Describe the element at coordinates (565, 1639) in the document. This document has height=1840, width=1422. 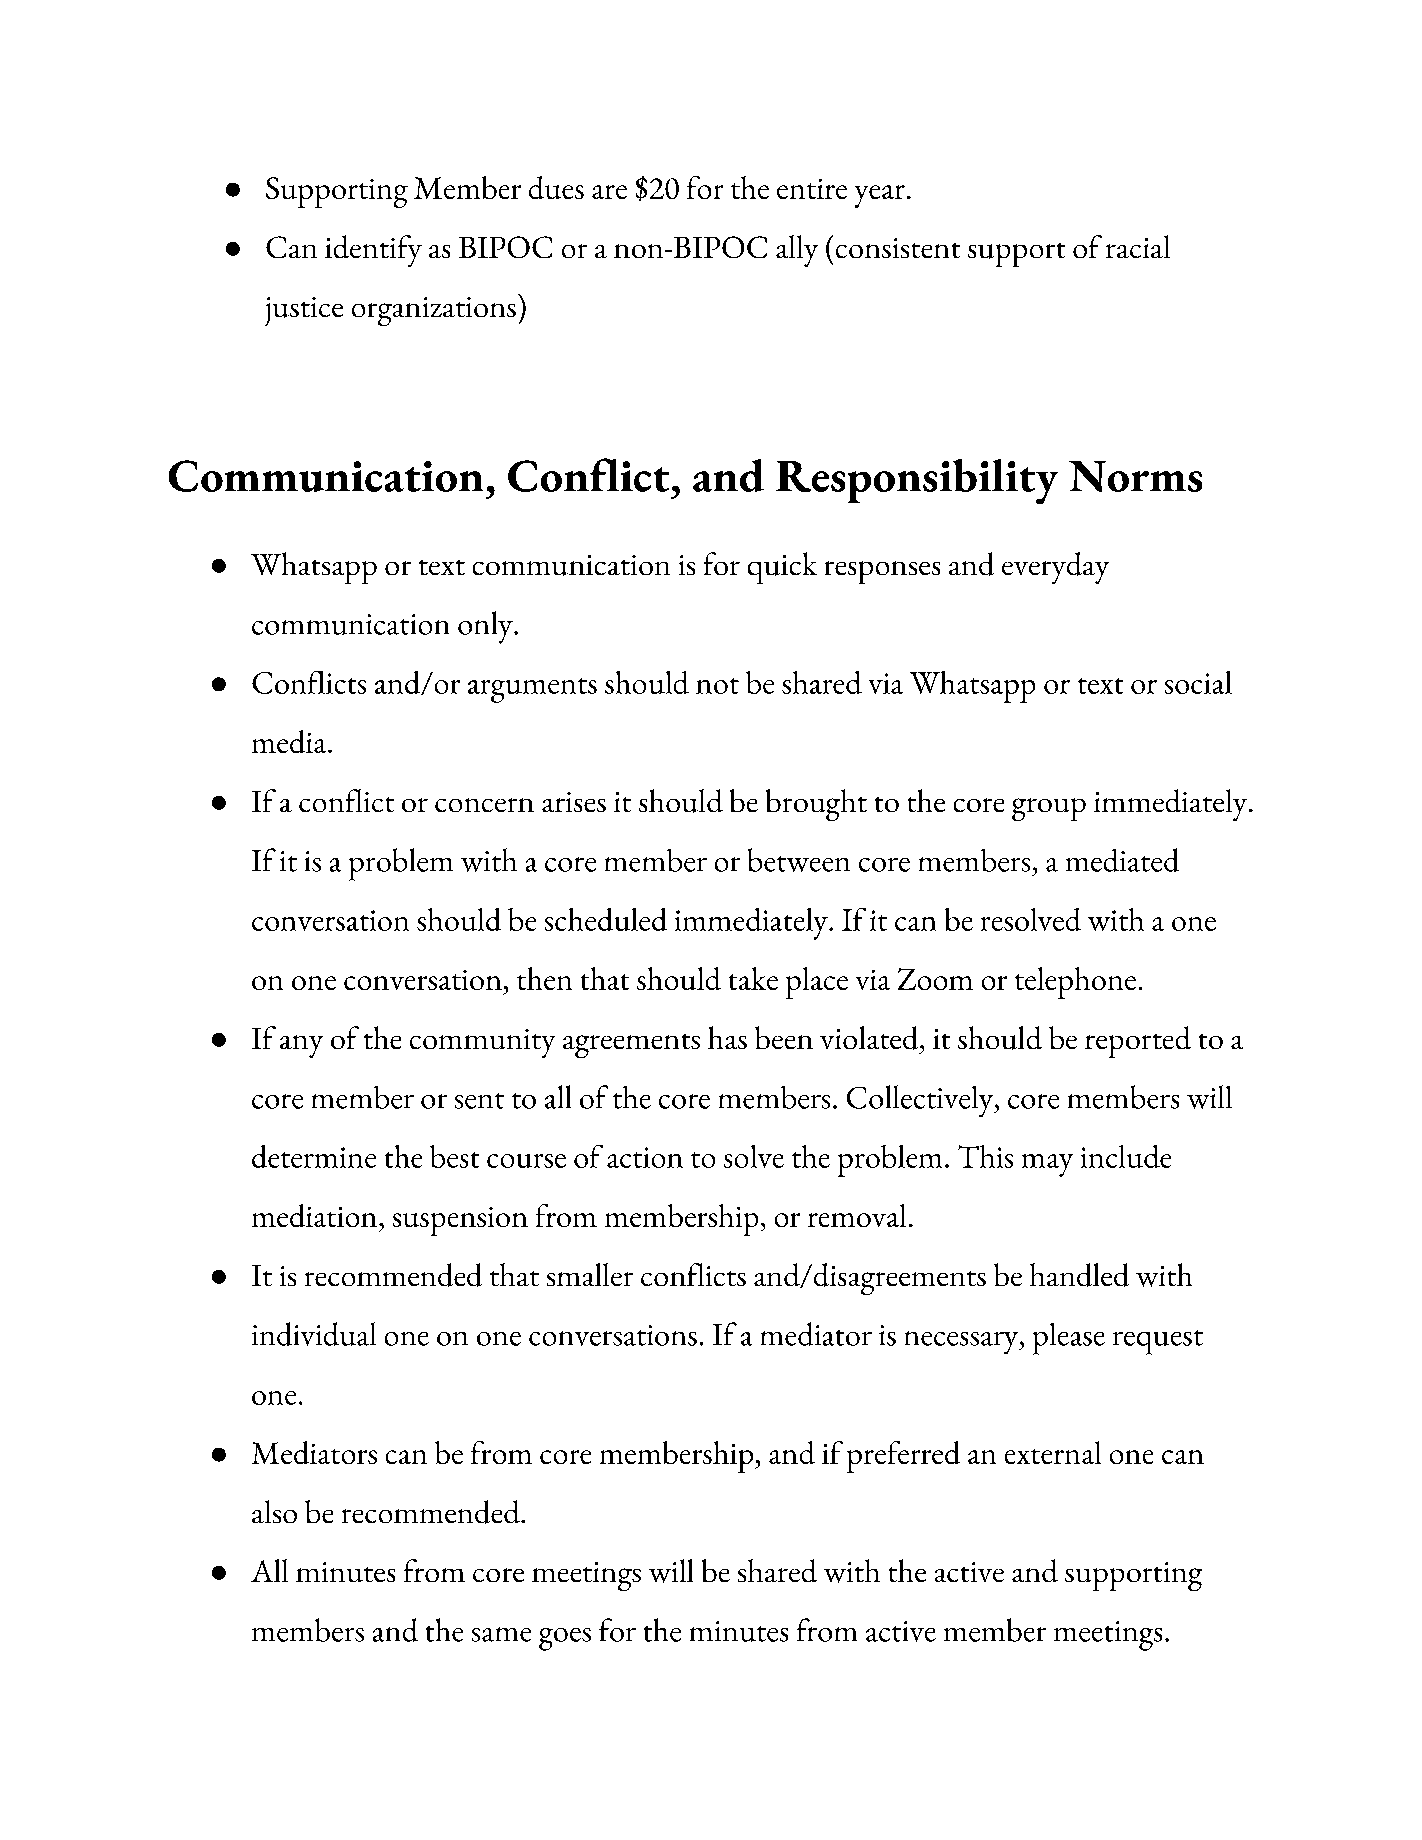
I see `goes` at that location.
